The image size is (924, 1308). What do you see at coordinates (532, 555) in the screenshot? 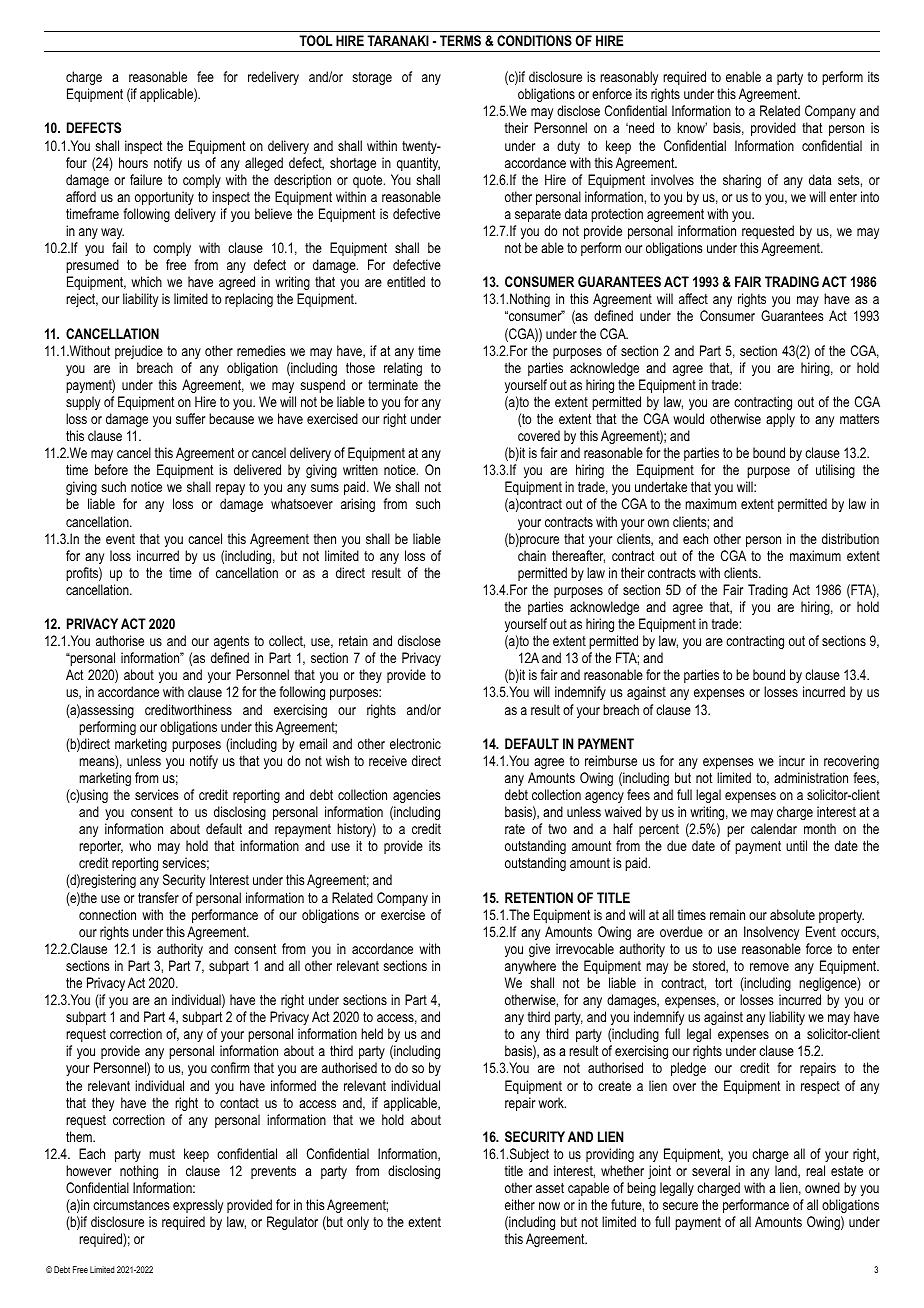
I see `chain` at bounding box center [532, 555].
